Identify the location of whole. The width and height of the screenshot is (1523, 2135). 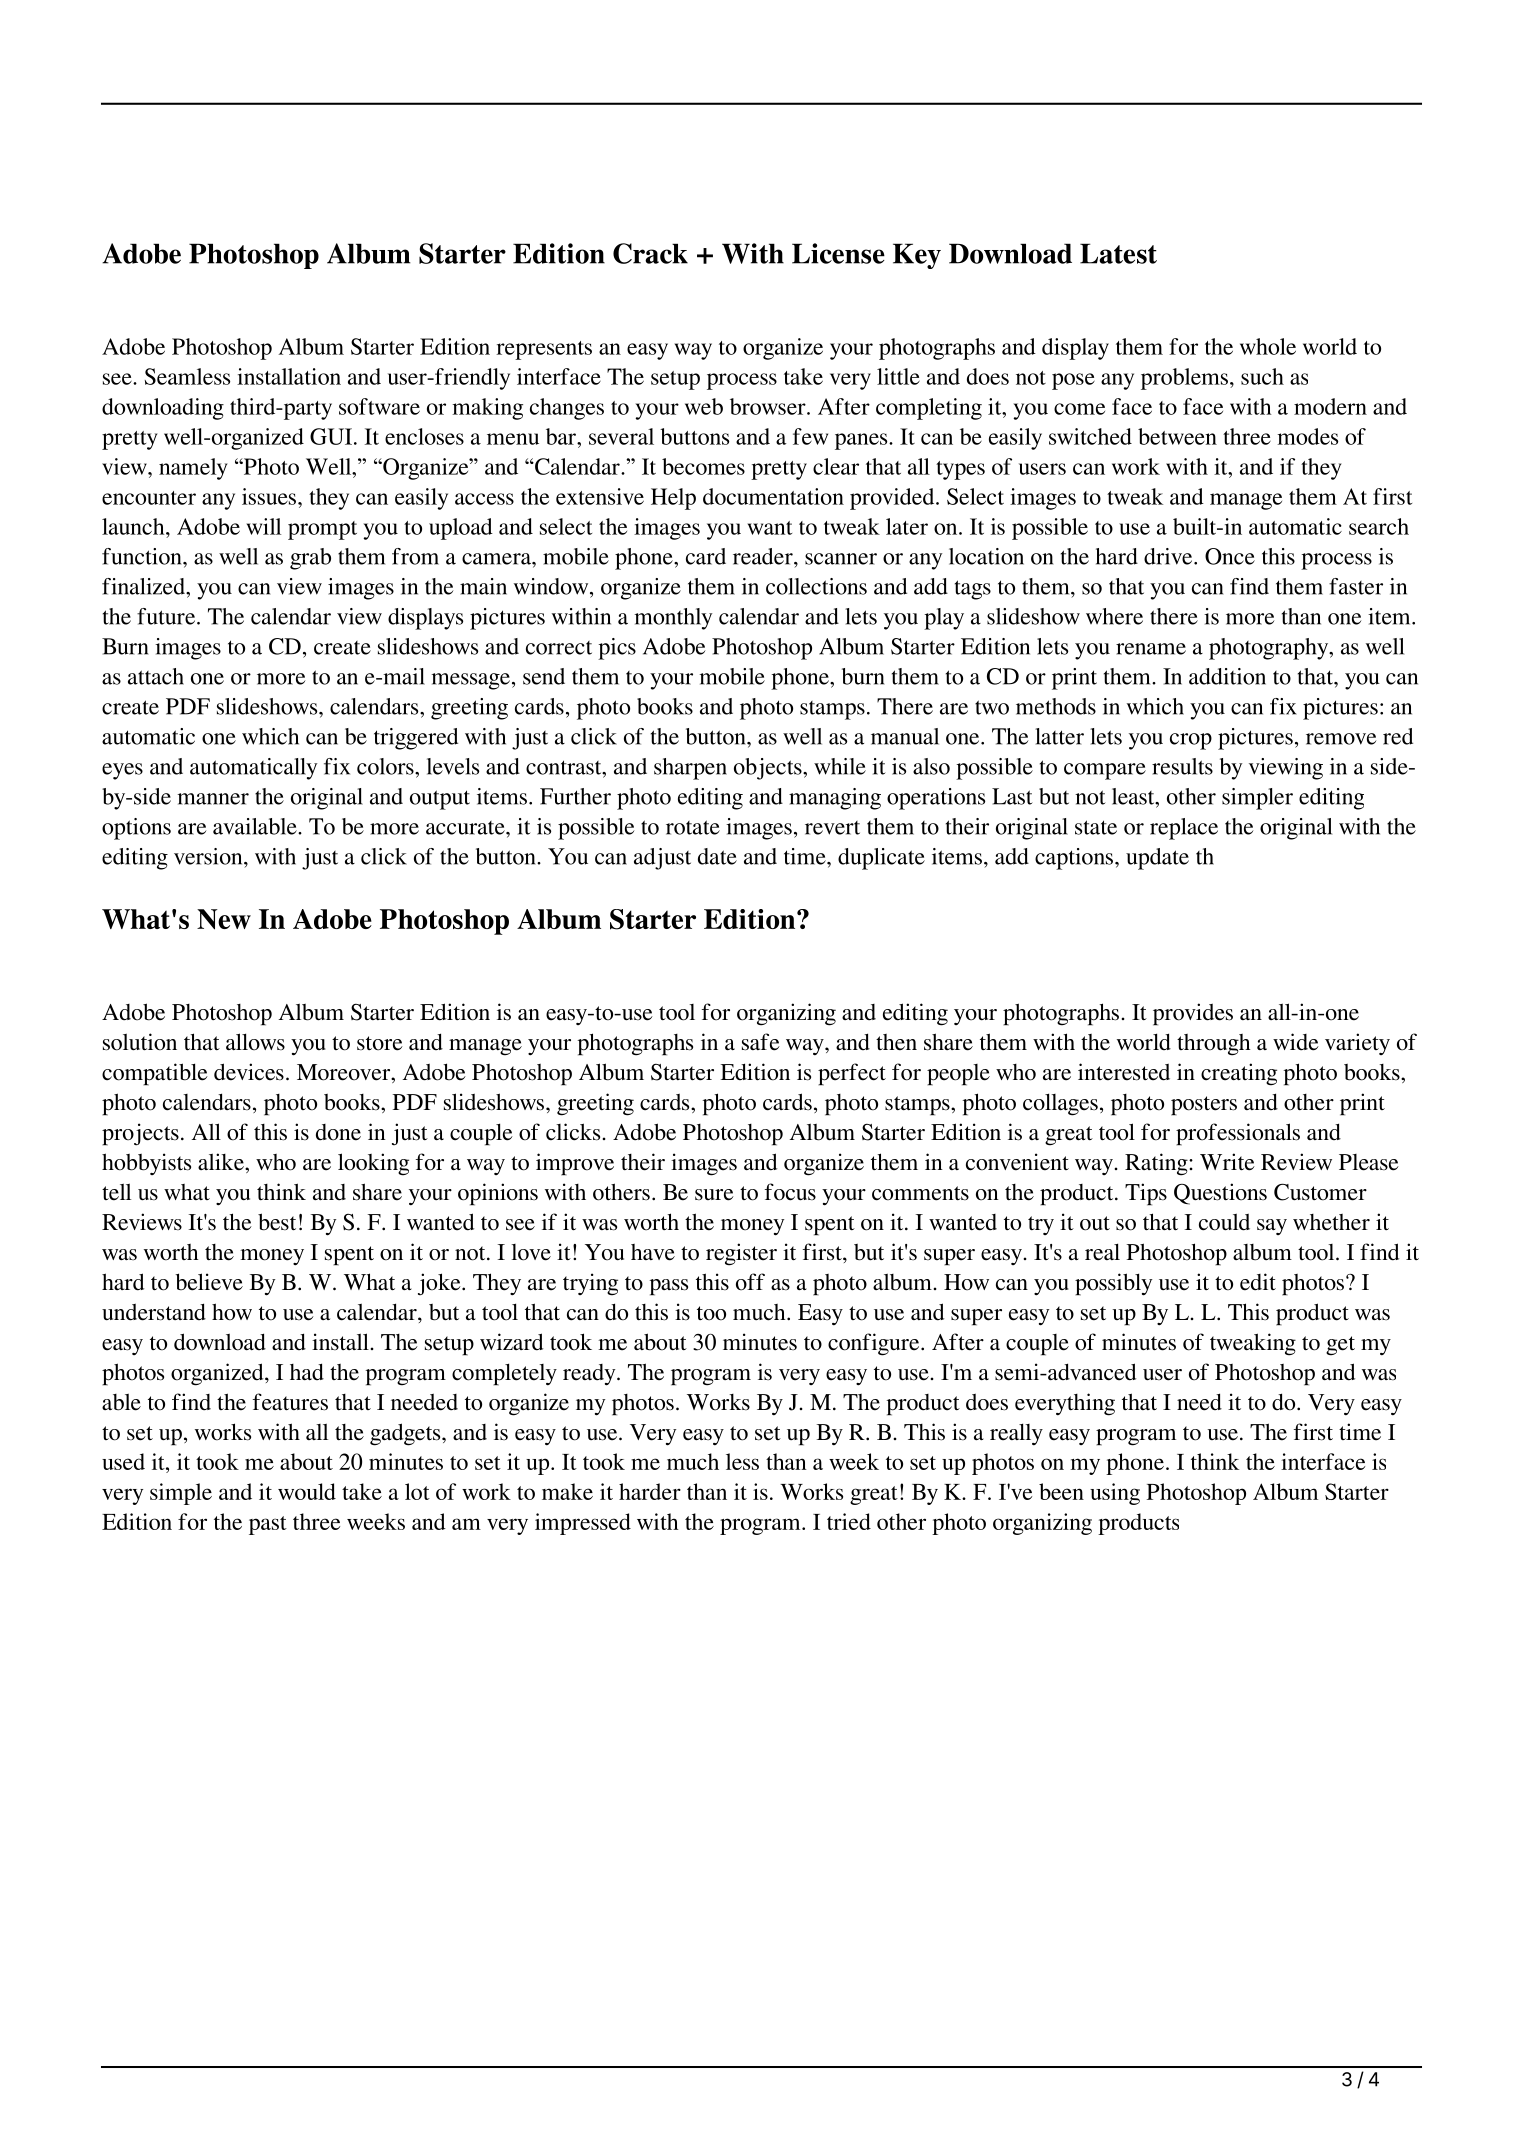
(1268, 346).
